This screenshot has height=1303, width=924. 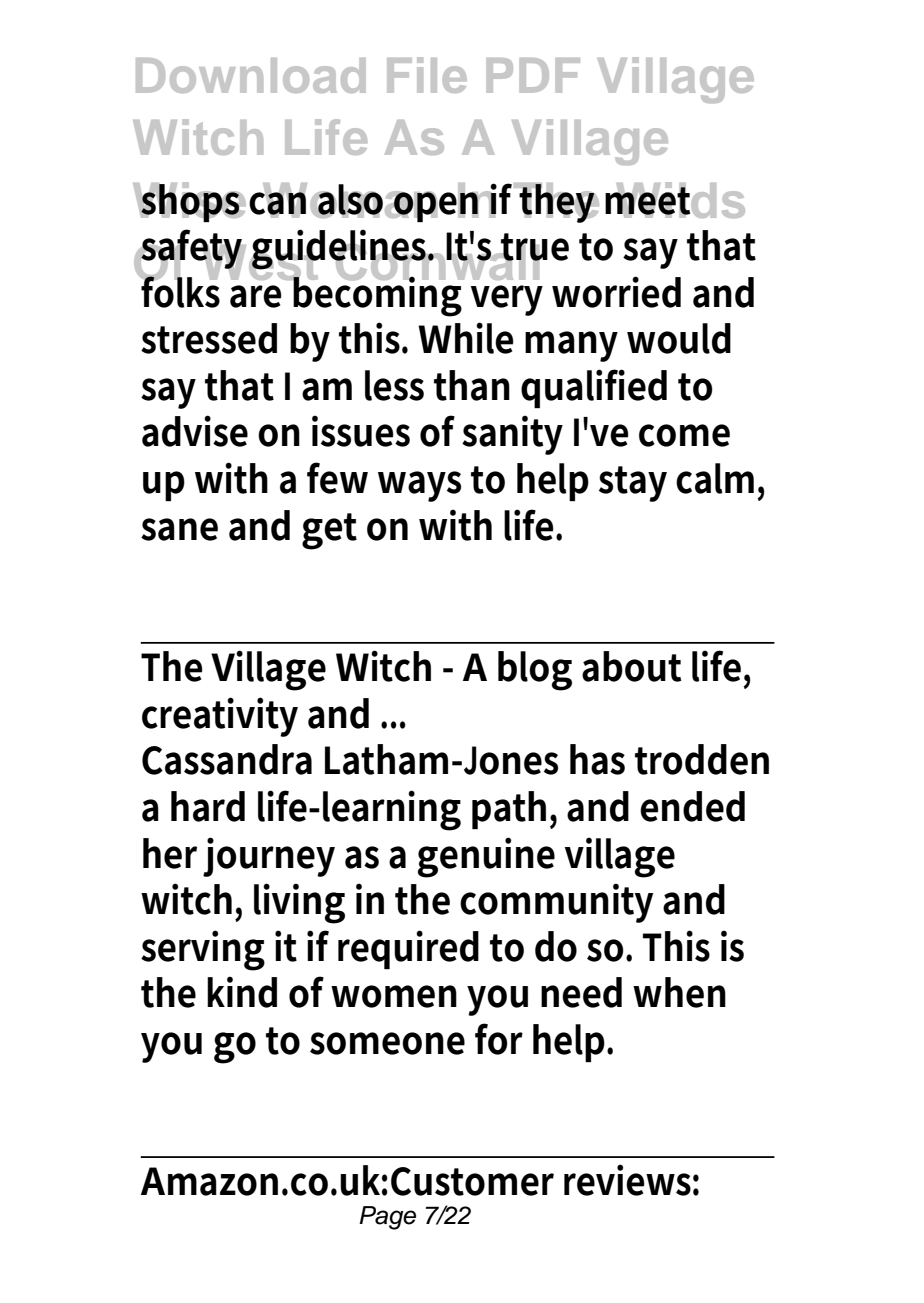 I want to click on advise, so click(x=195, y=431).
